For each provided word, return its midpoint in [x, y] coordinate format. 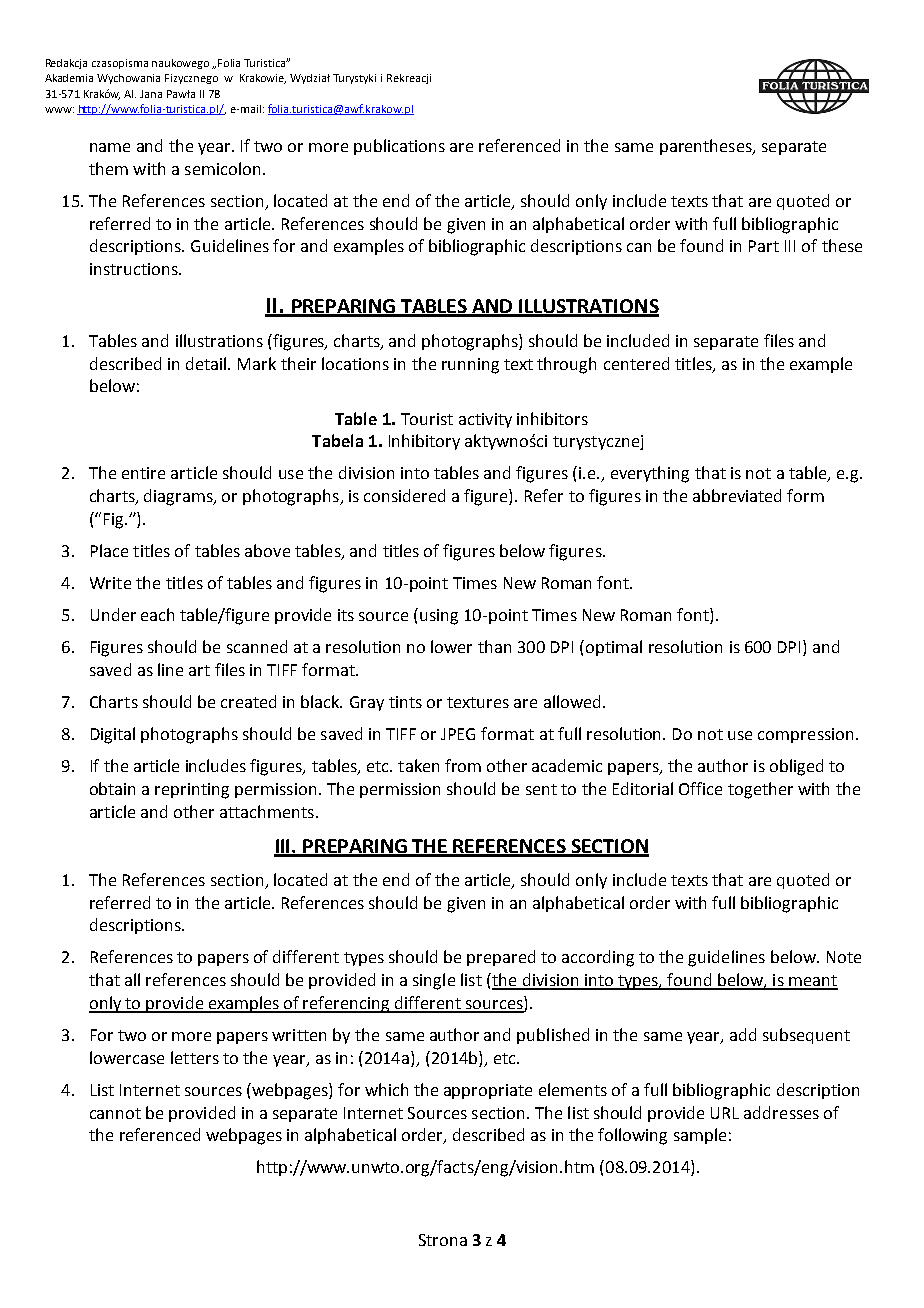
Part [764, 246]
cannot [115, 1113]
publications [399, 147]
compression [805, 735]
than [494, 646]
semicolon [222, 168]
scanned [257, 646]
